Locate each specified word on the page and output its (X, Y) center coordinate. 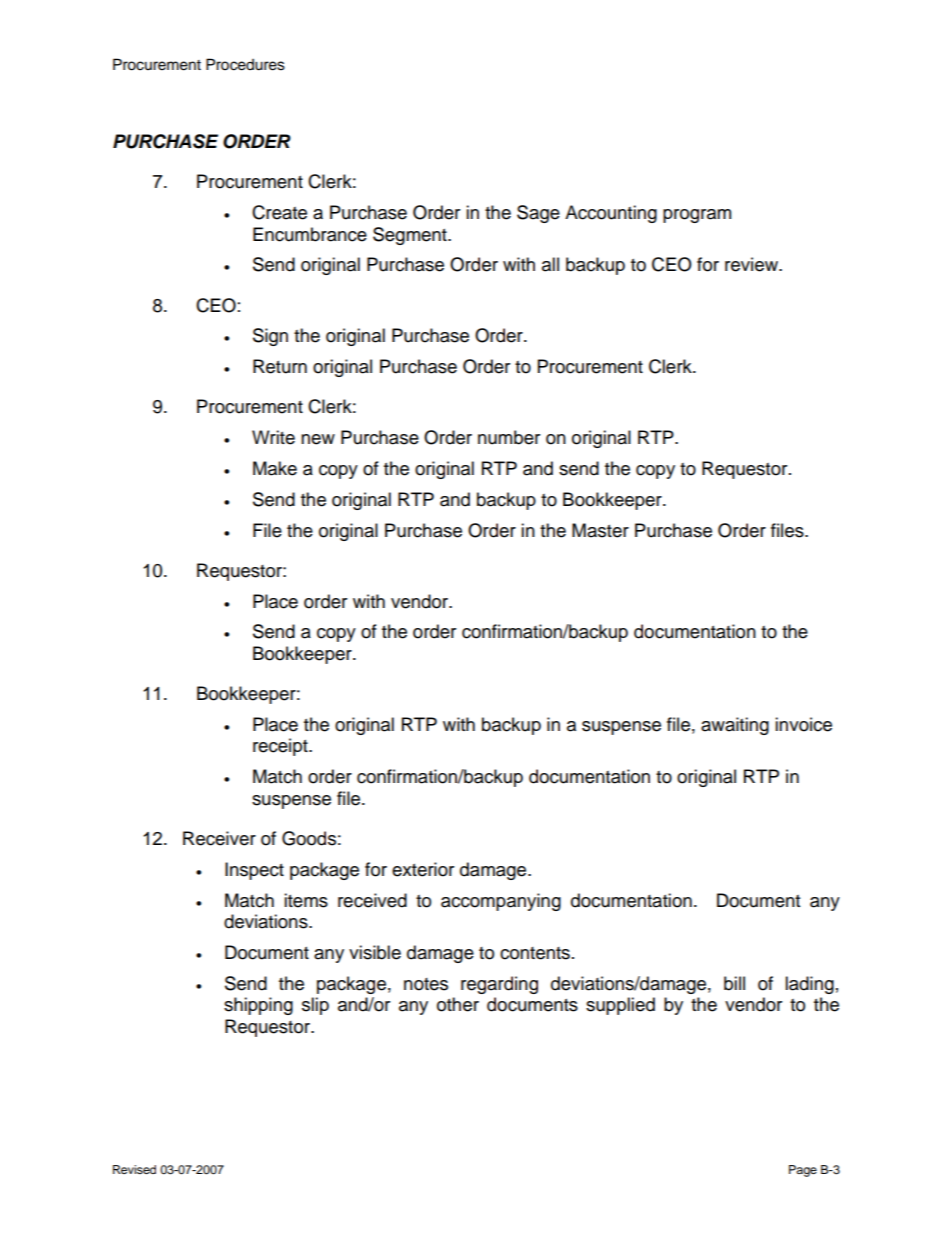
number (509, 437)
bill (734, 983)
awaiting (735, 726)
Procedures (245, 64)
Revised (134, 1169)
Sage (538, 214)
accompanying (501, 902)
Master (600, 530)
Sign (270, 337)
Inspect (254, 871)
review (752, 264)
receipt (281, 747)
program (697, 216)
